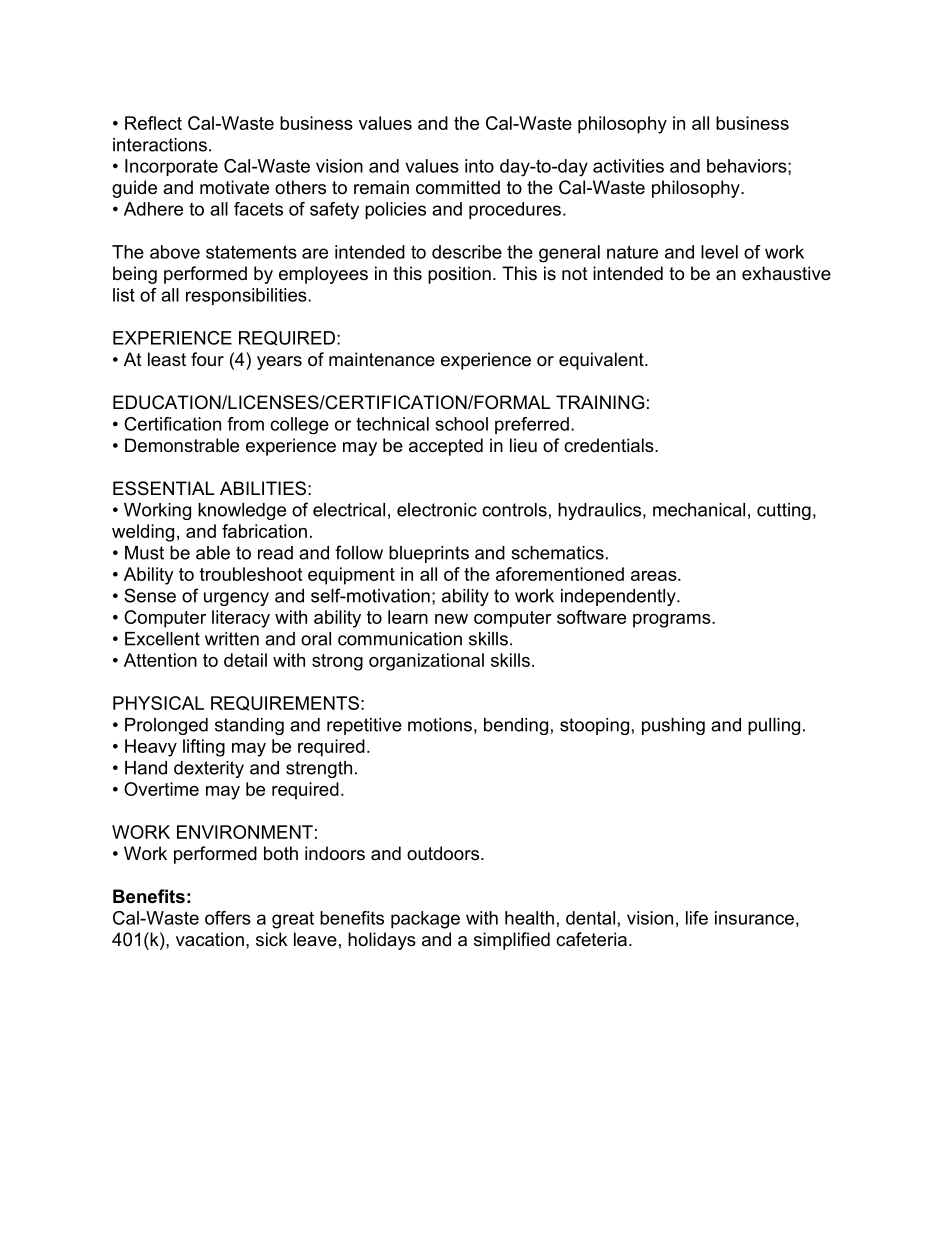  I want to click on offers, so click(228, 918).
